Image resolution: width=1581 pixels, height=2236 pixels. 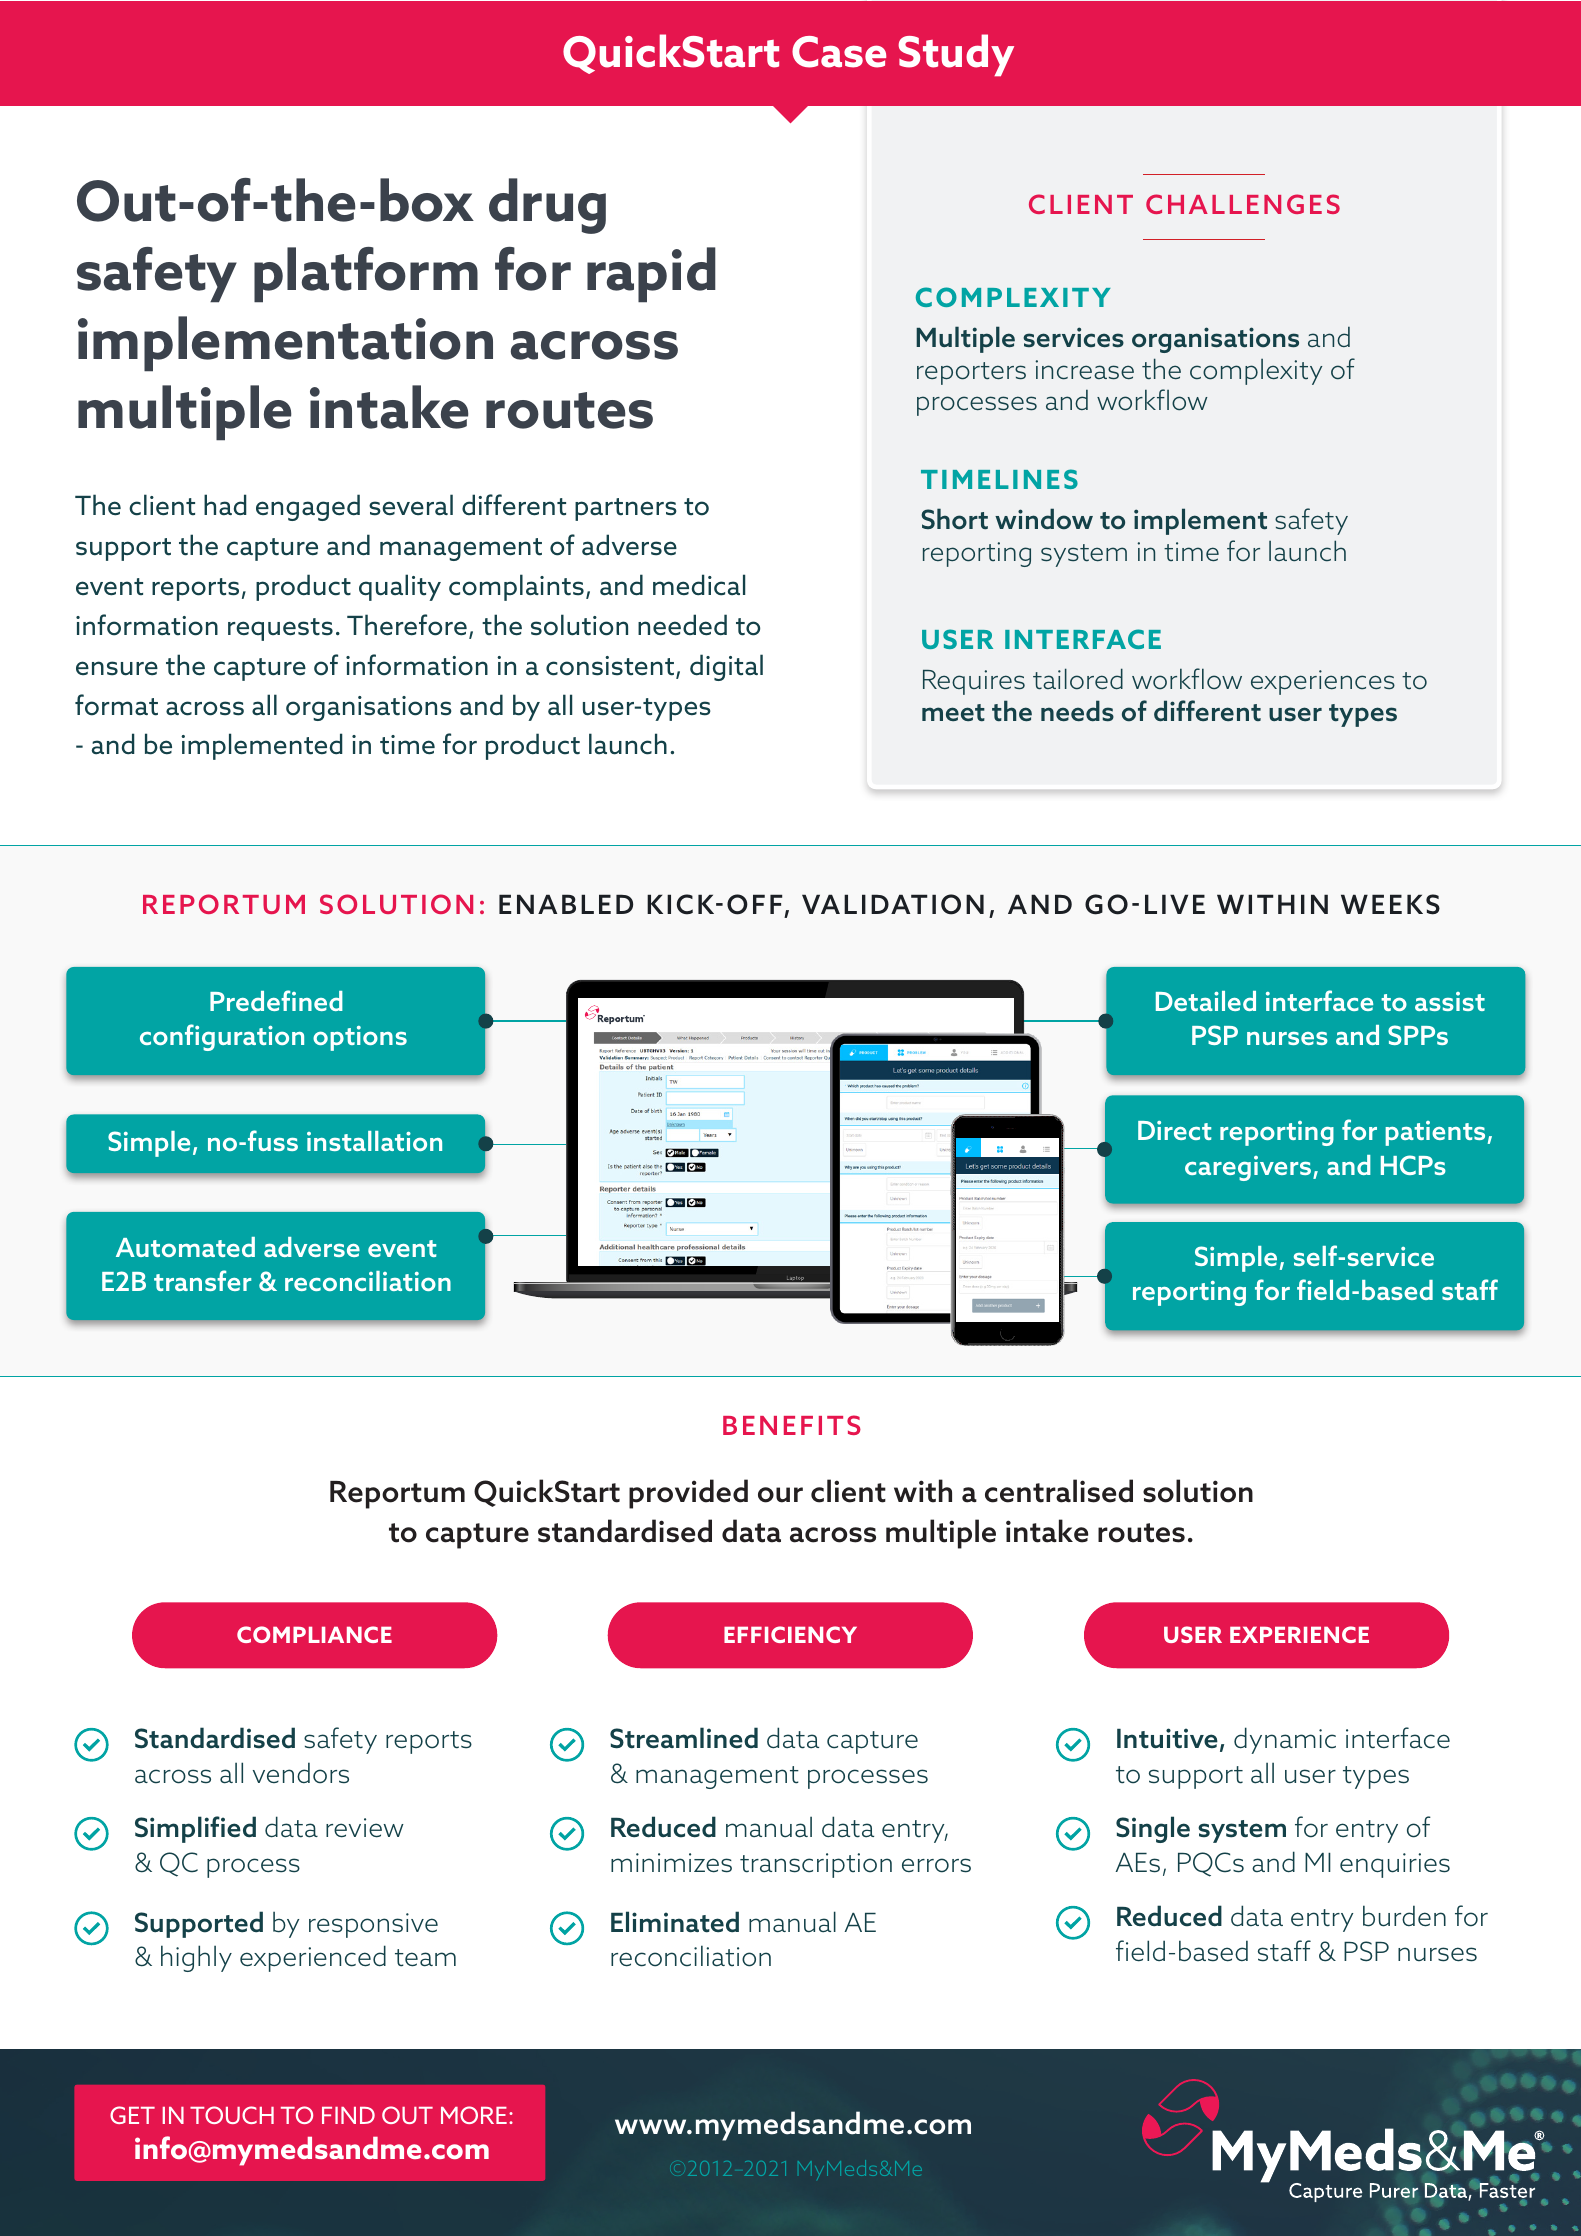 What do you see at coordinates (280, 629) in the screenshot?
I see `requests` at bounding box center [280, 629].
